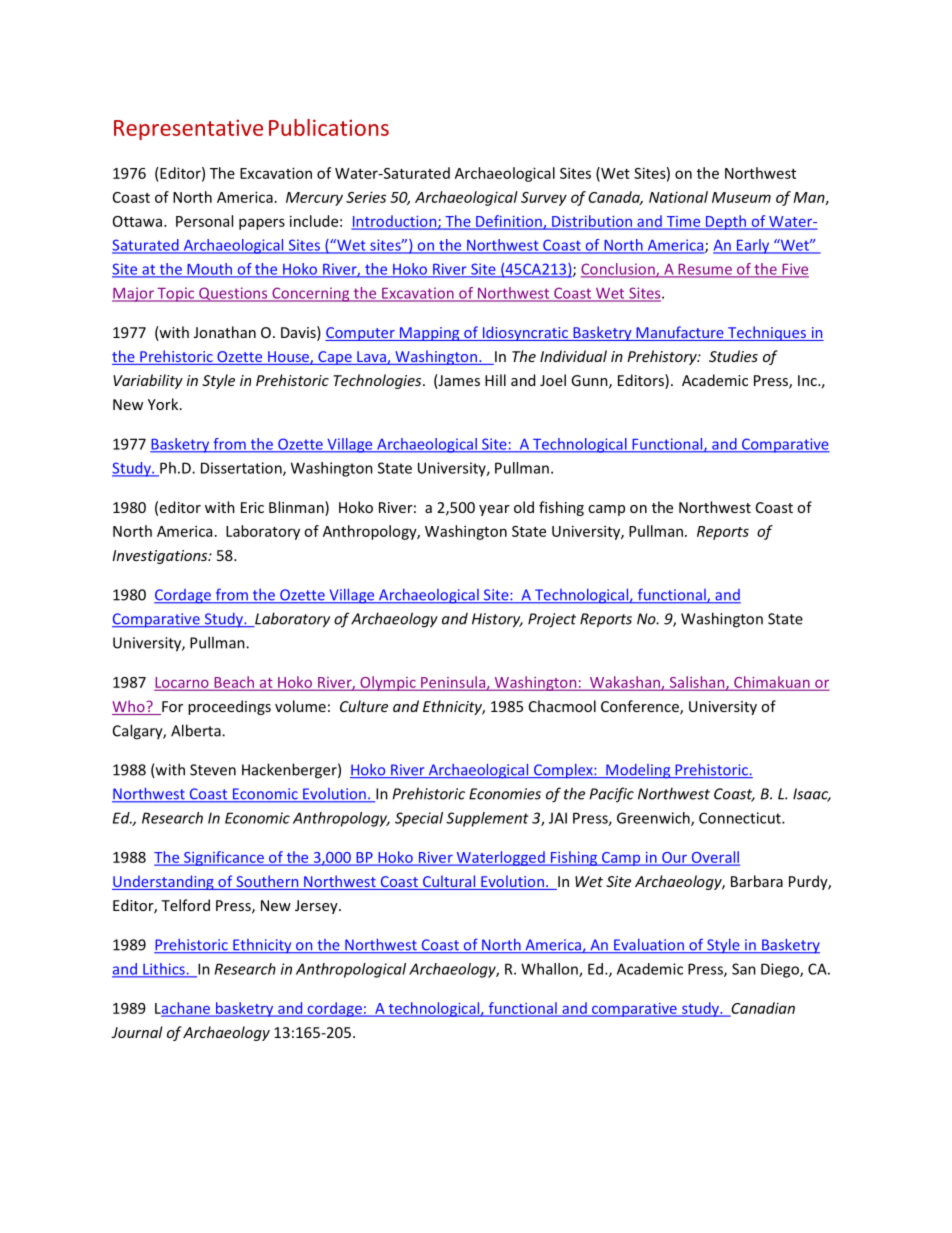 This document has width=952, height=1233. I want to click on Dissertation, so click(242, 469).
